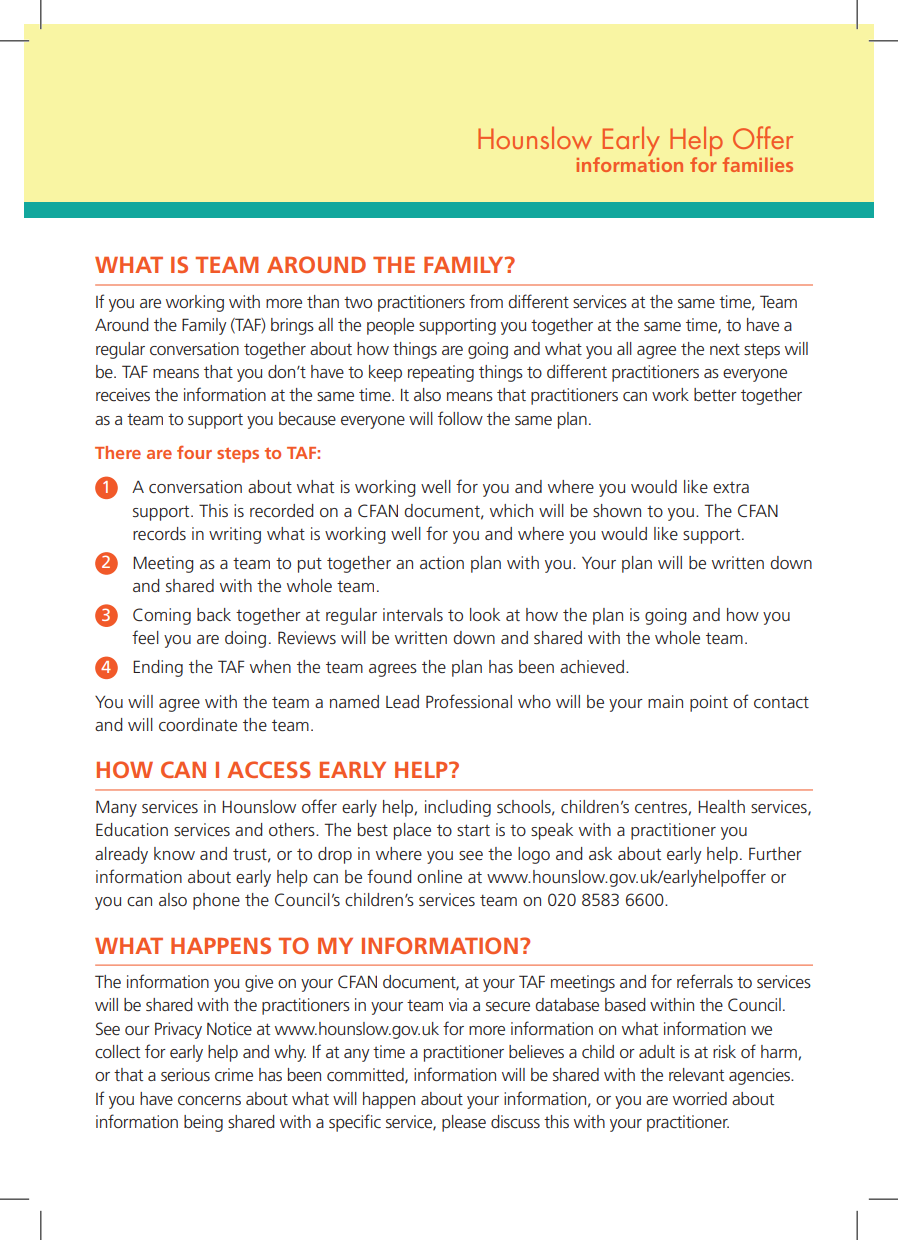  Describe the element at coordinates (700, 1098) in the screenshot. I see `worried` at that location.
